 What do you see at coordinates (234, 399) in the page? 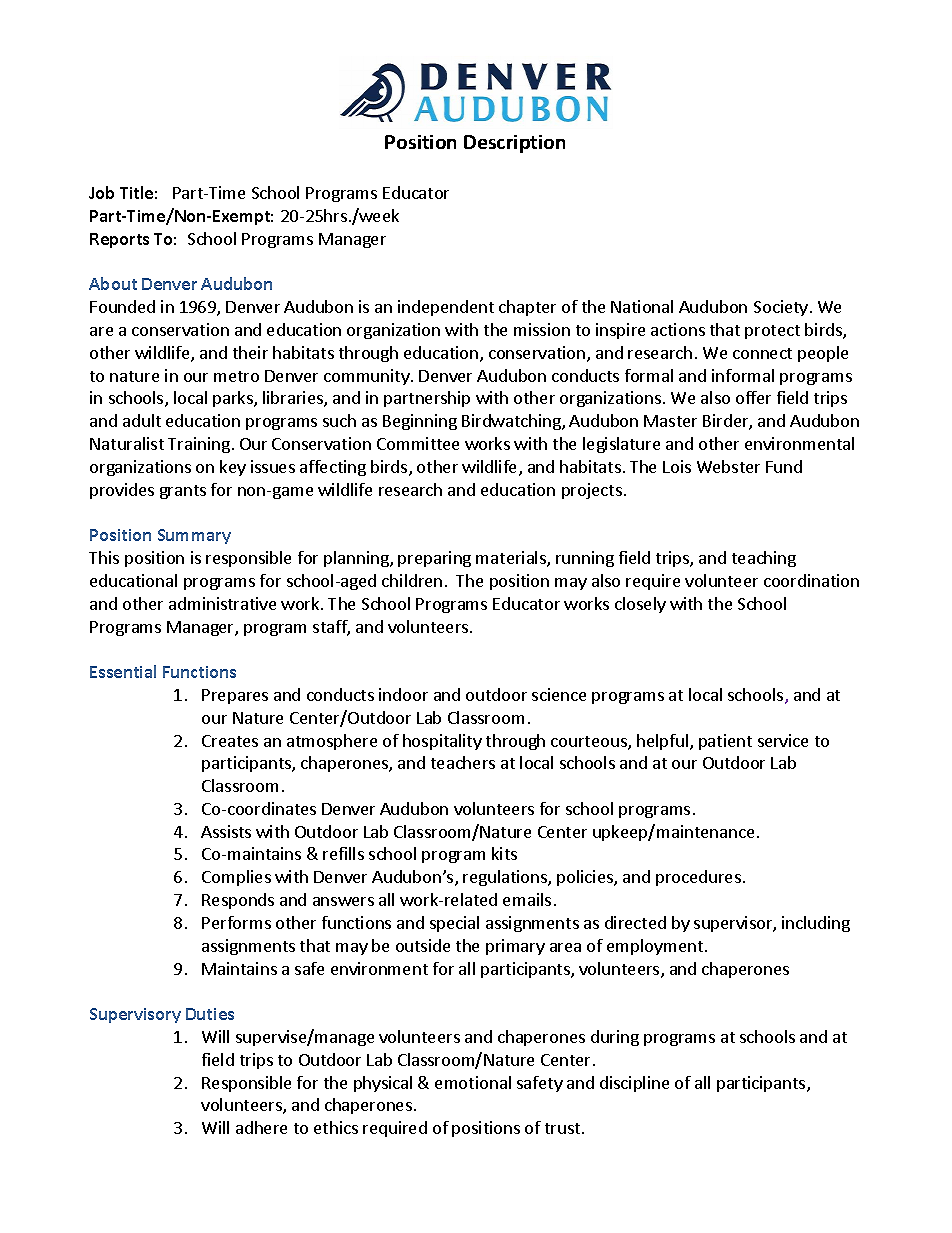
I see `parks` at bounding box center [234, 399].
